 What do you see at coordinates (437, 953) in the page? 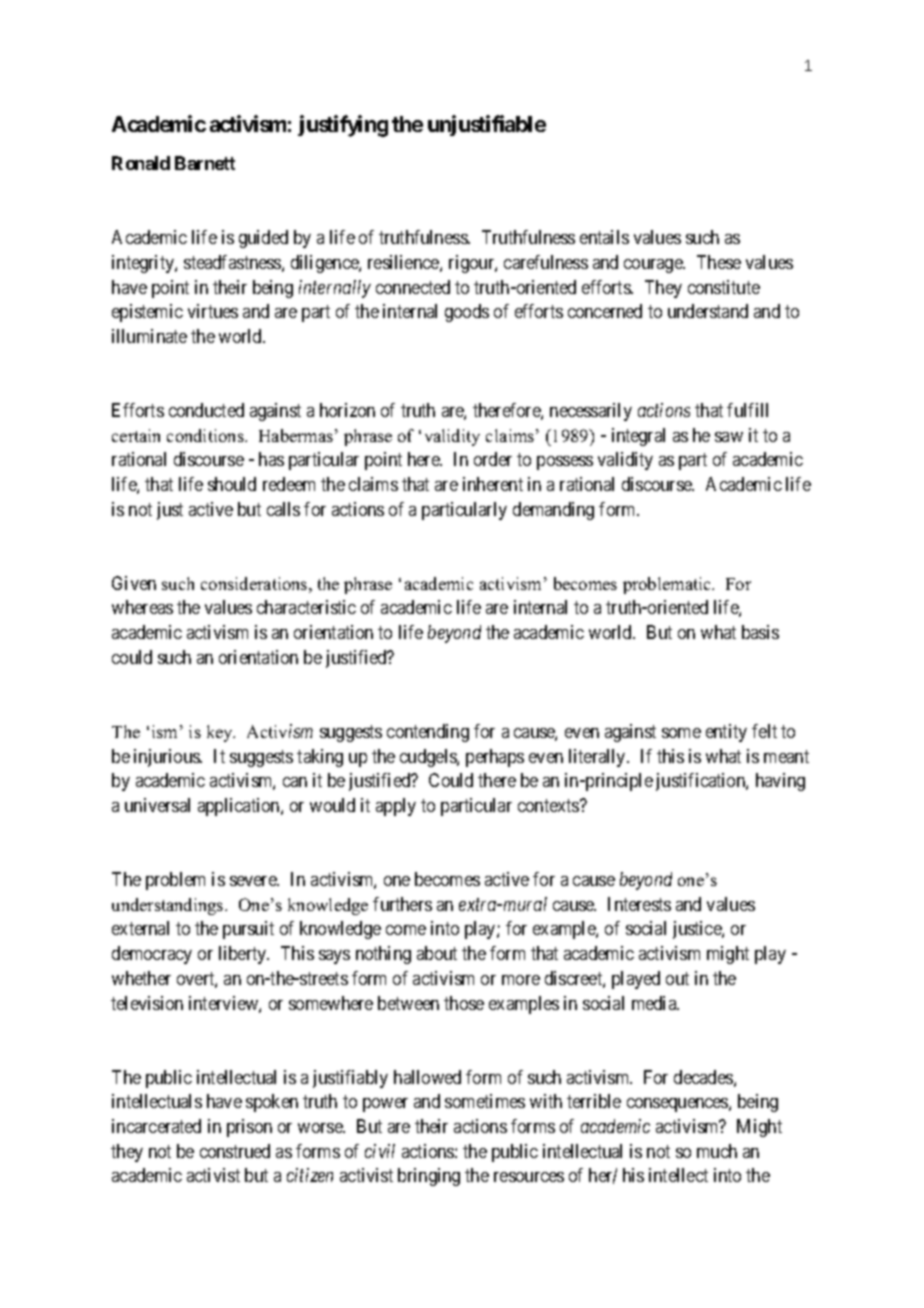
I see `about` at bounding box center [437, 953].
